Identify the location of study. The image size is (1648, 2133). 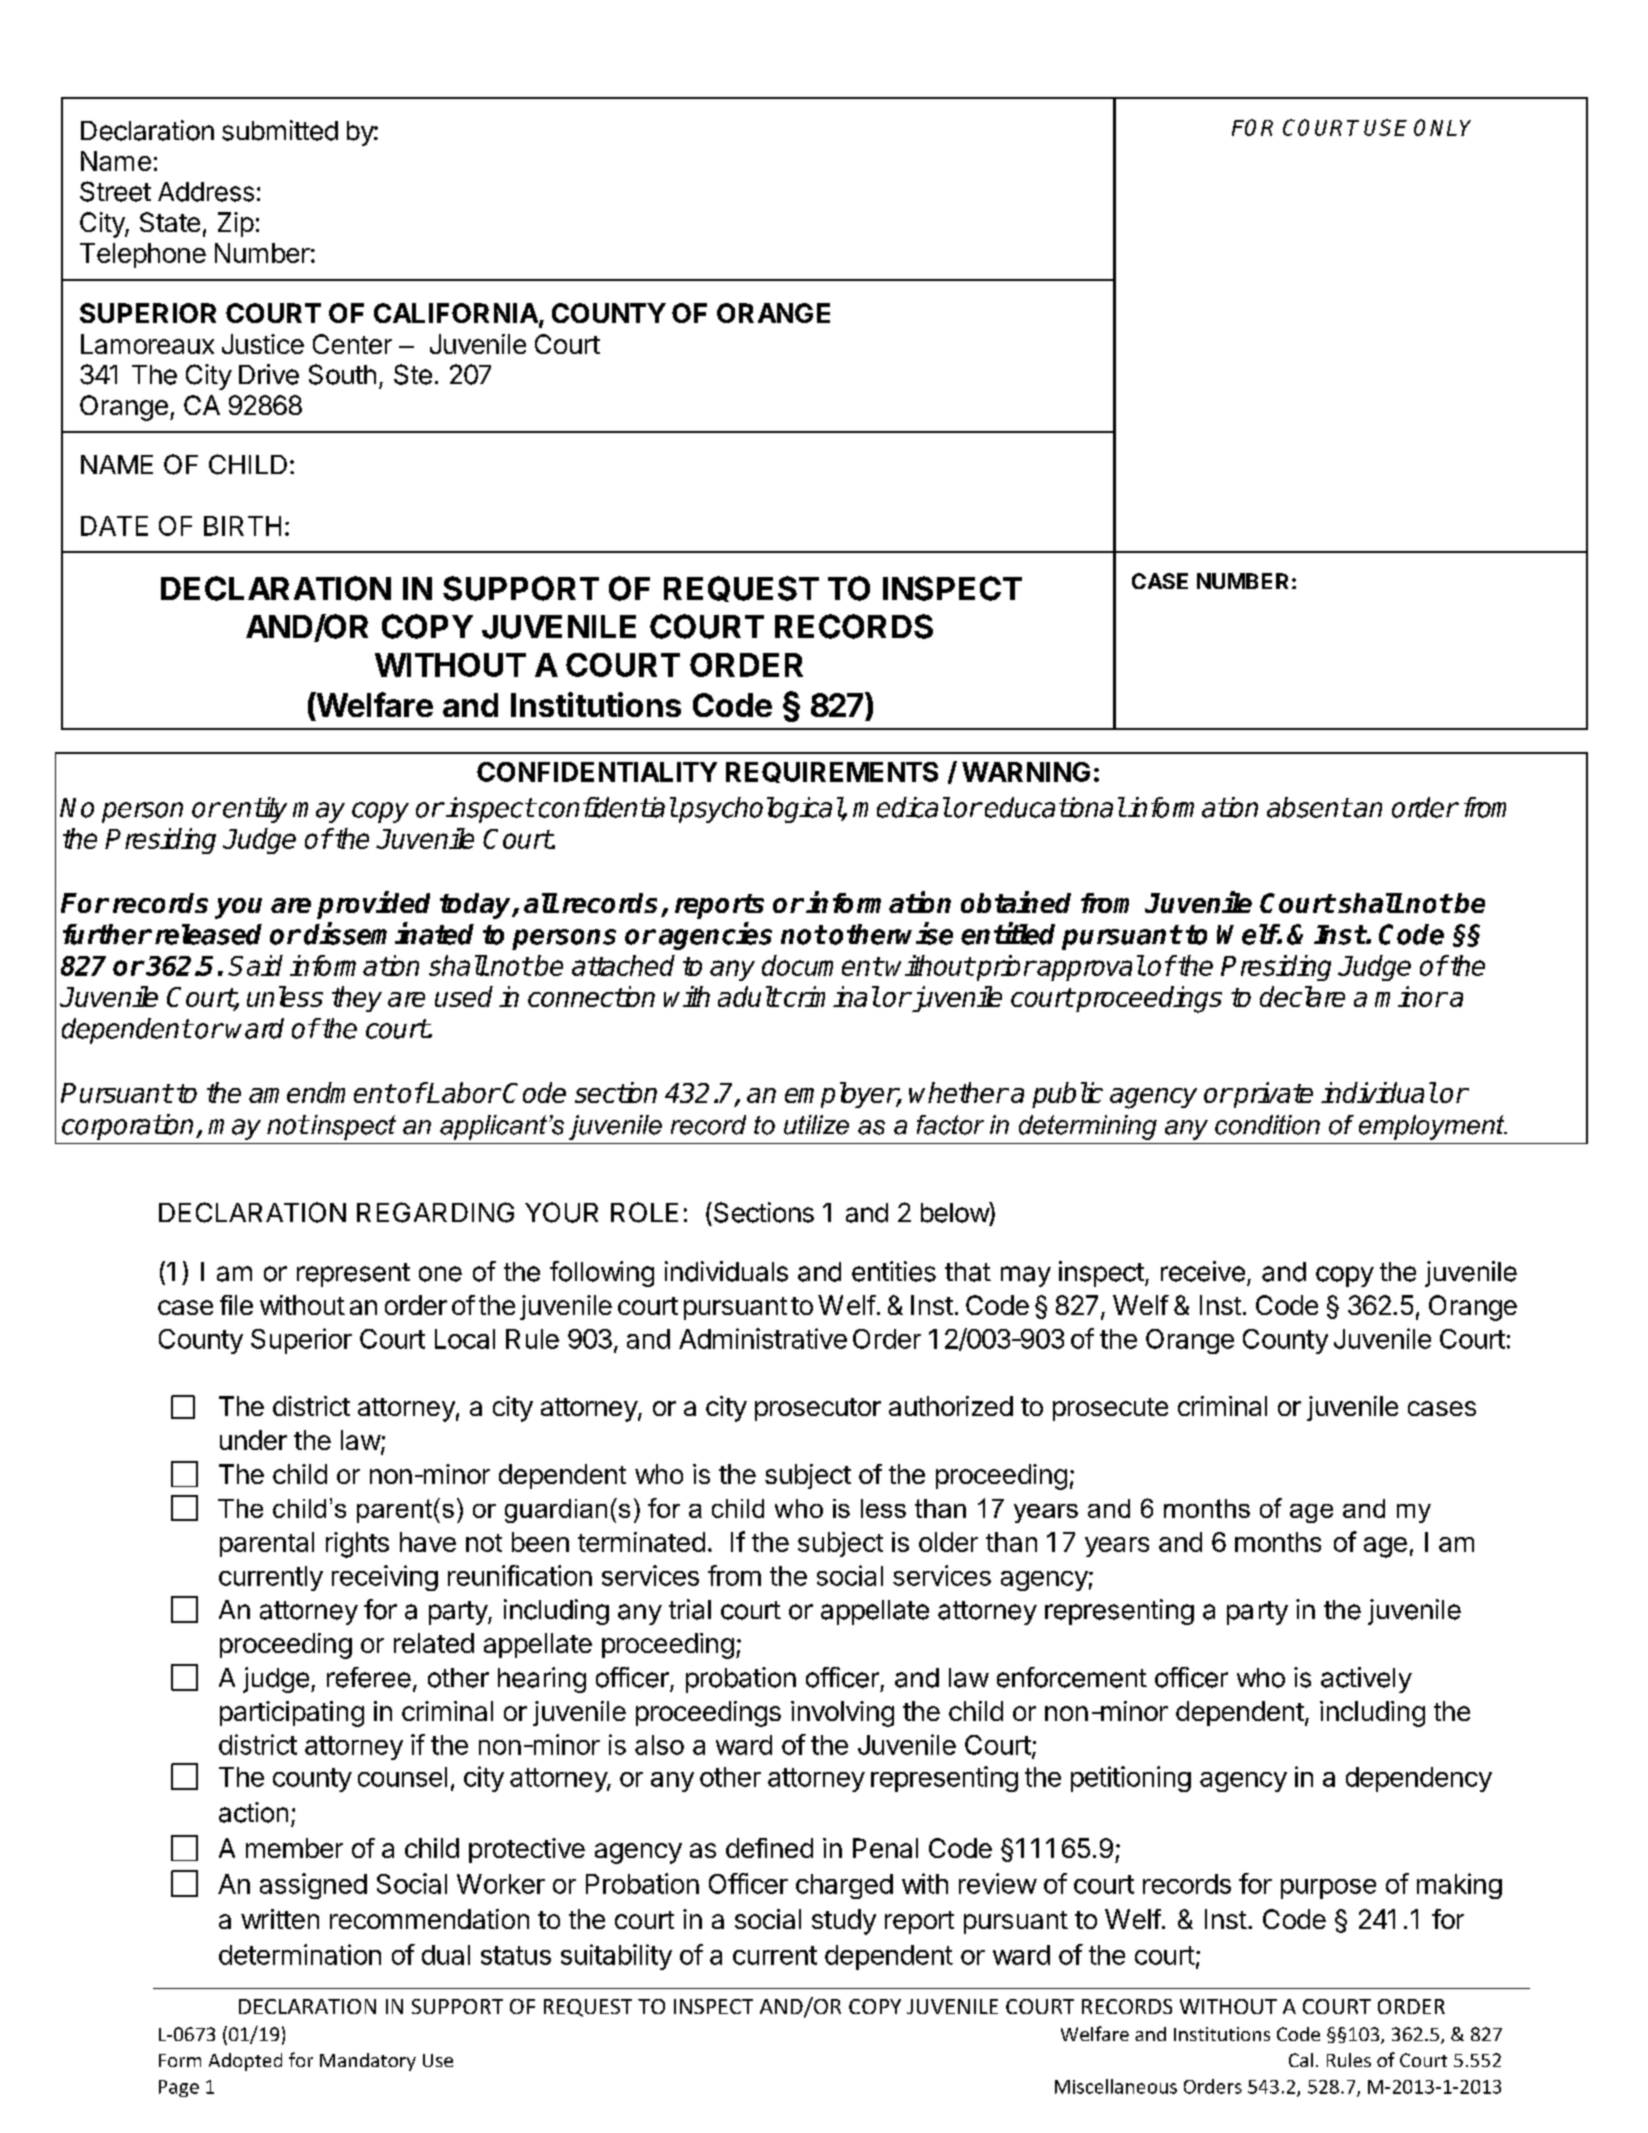
(844, 1922).
